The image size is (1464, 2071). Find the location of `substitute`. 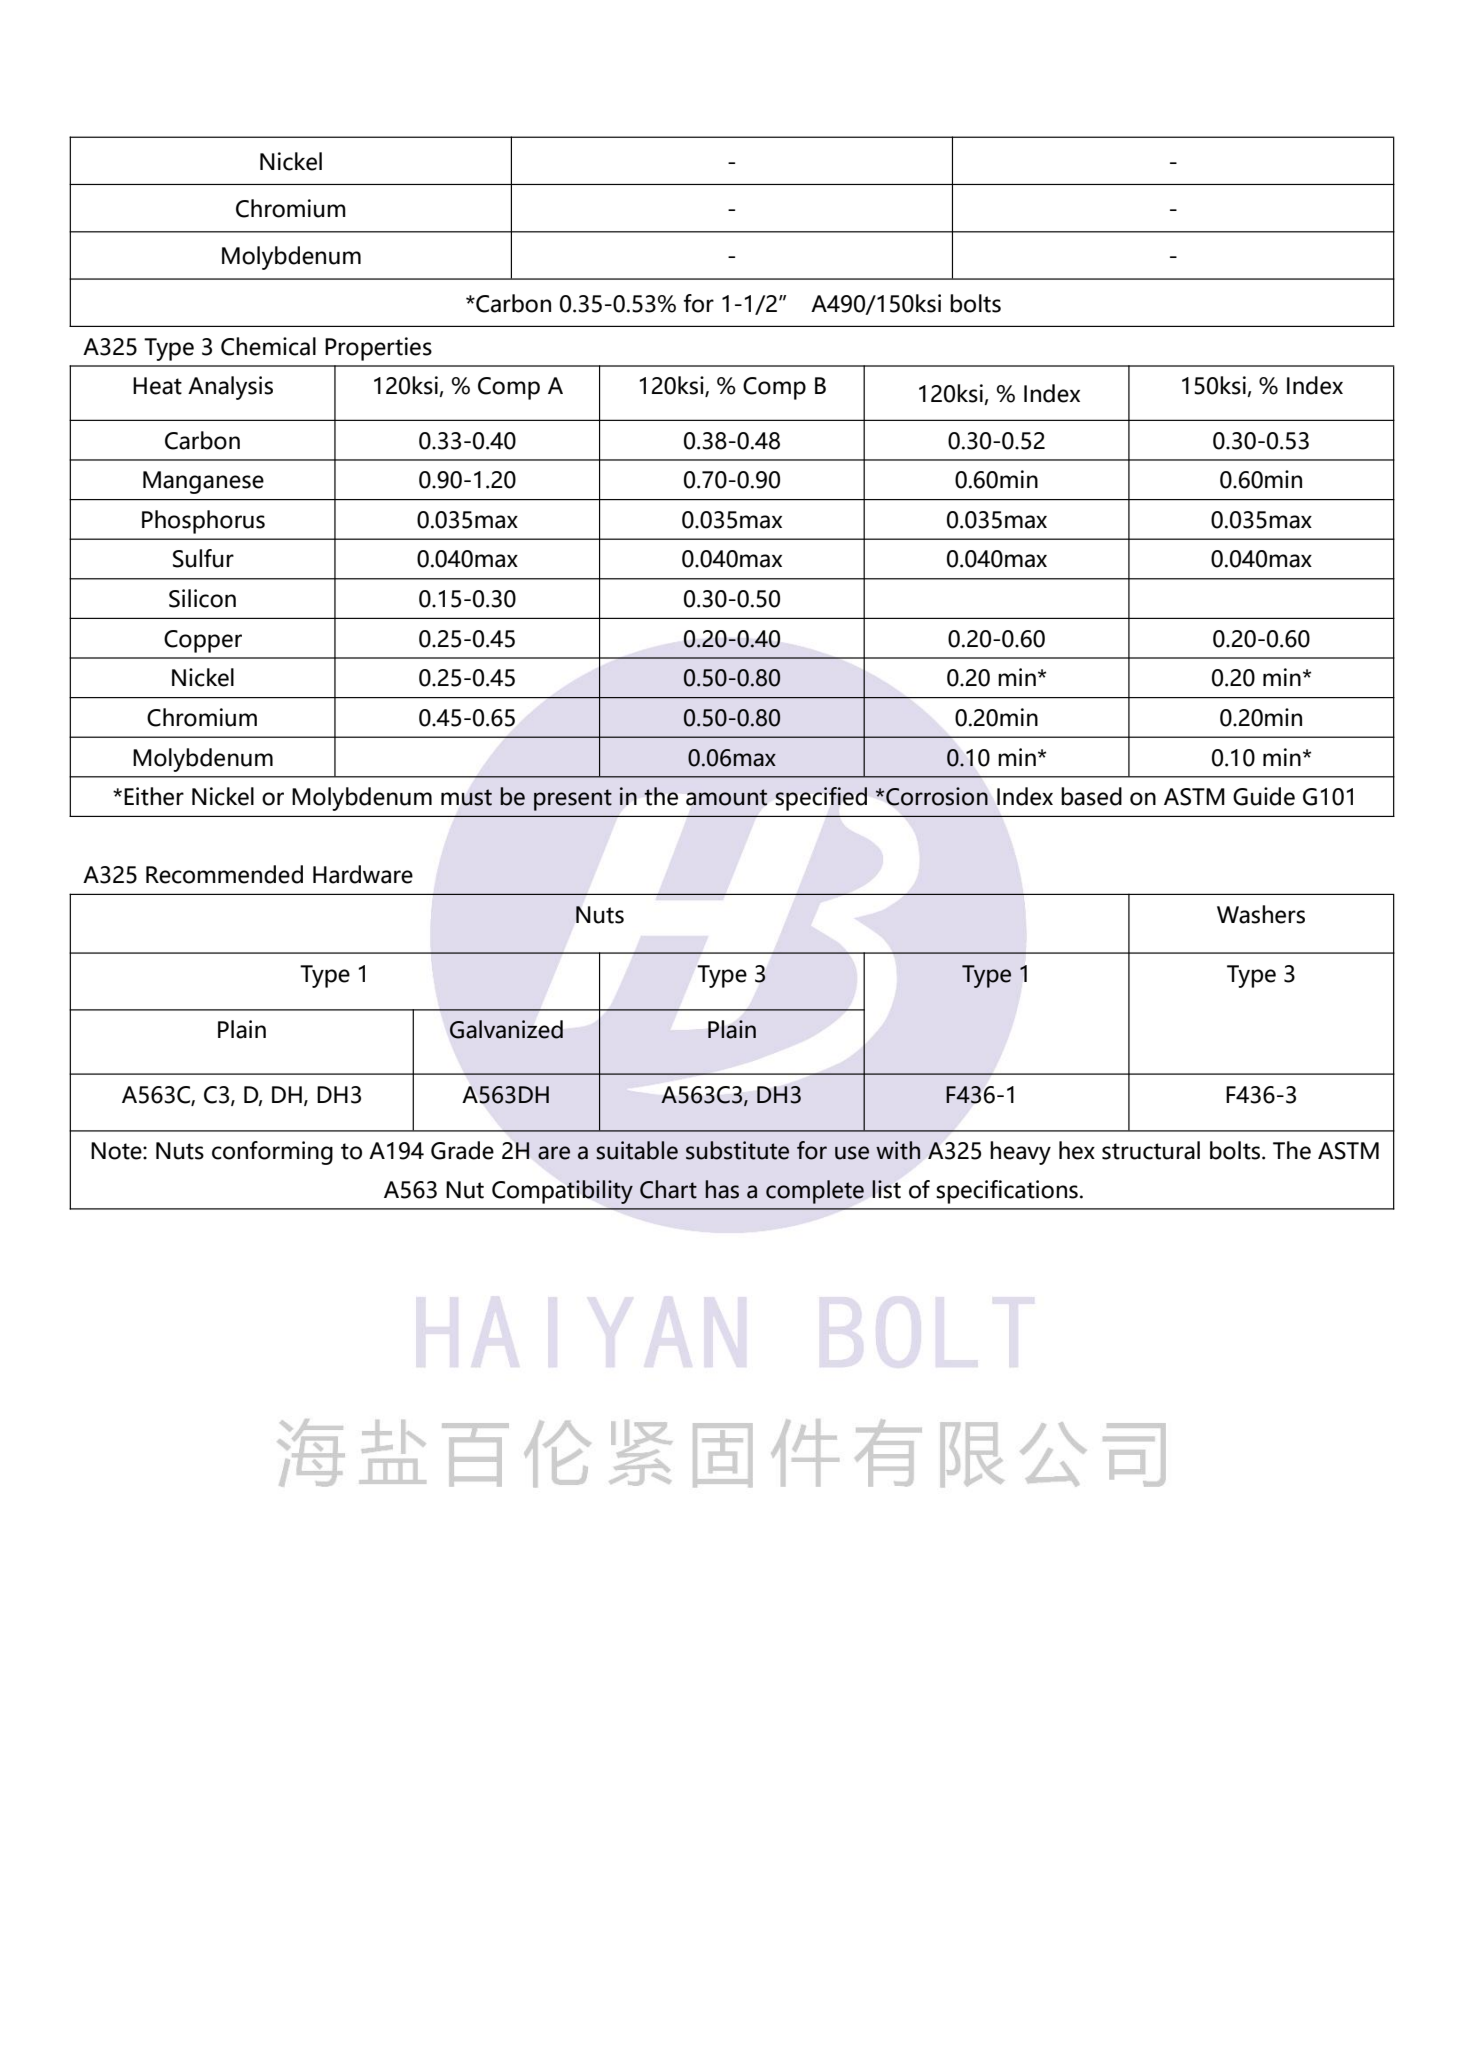

substitute is located at coordinates (737, 1150).
